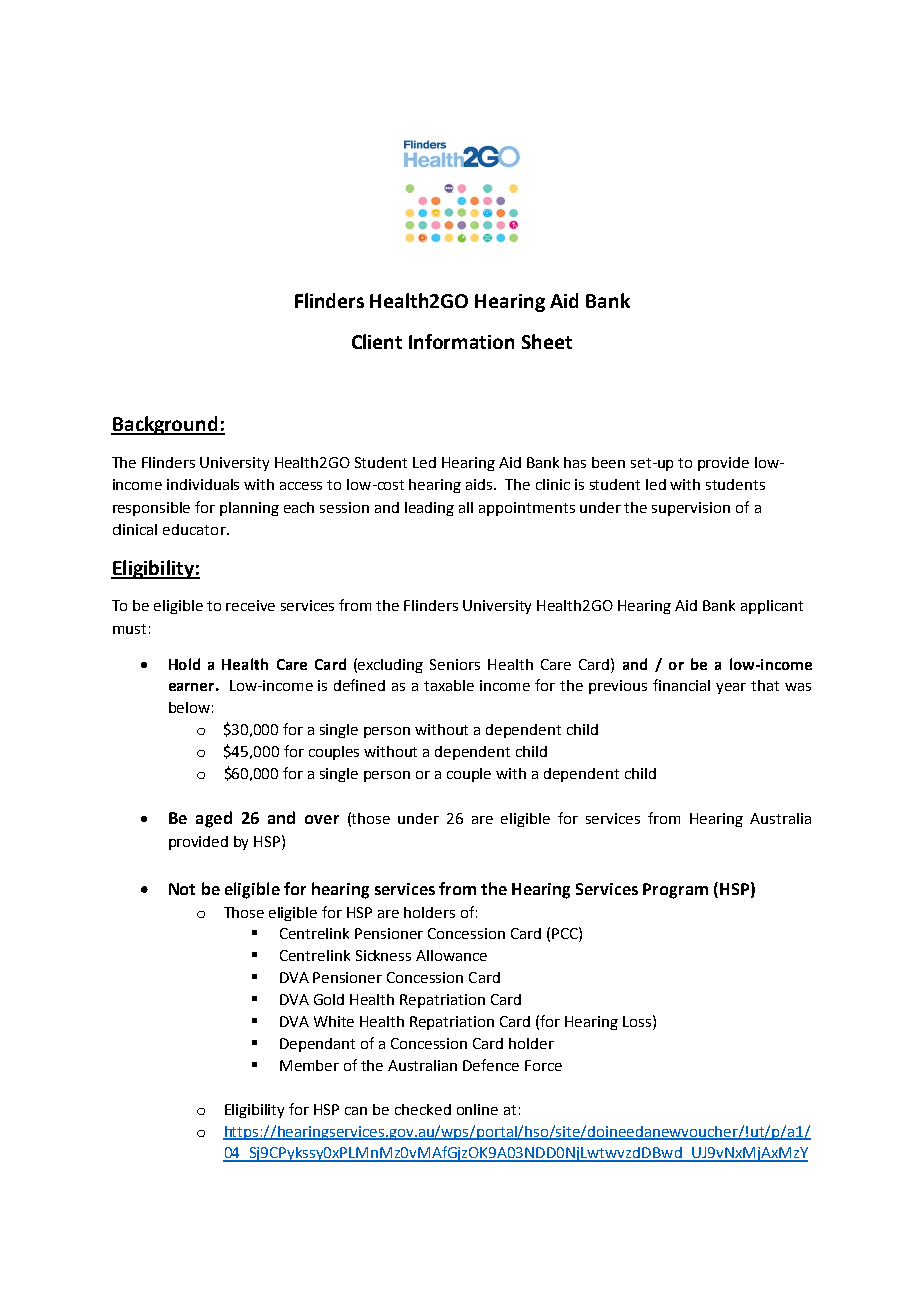 Image resolution: width=924 pixels, height=1308 pixels. What do you see at coordinates (429, 509) in the image?
I see `leading` at bounding box center [429, 509].
